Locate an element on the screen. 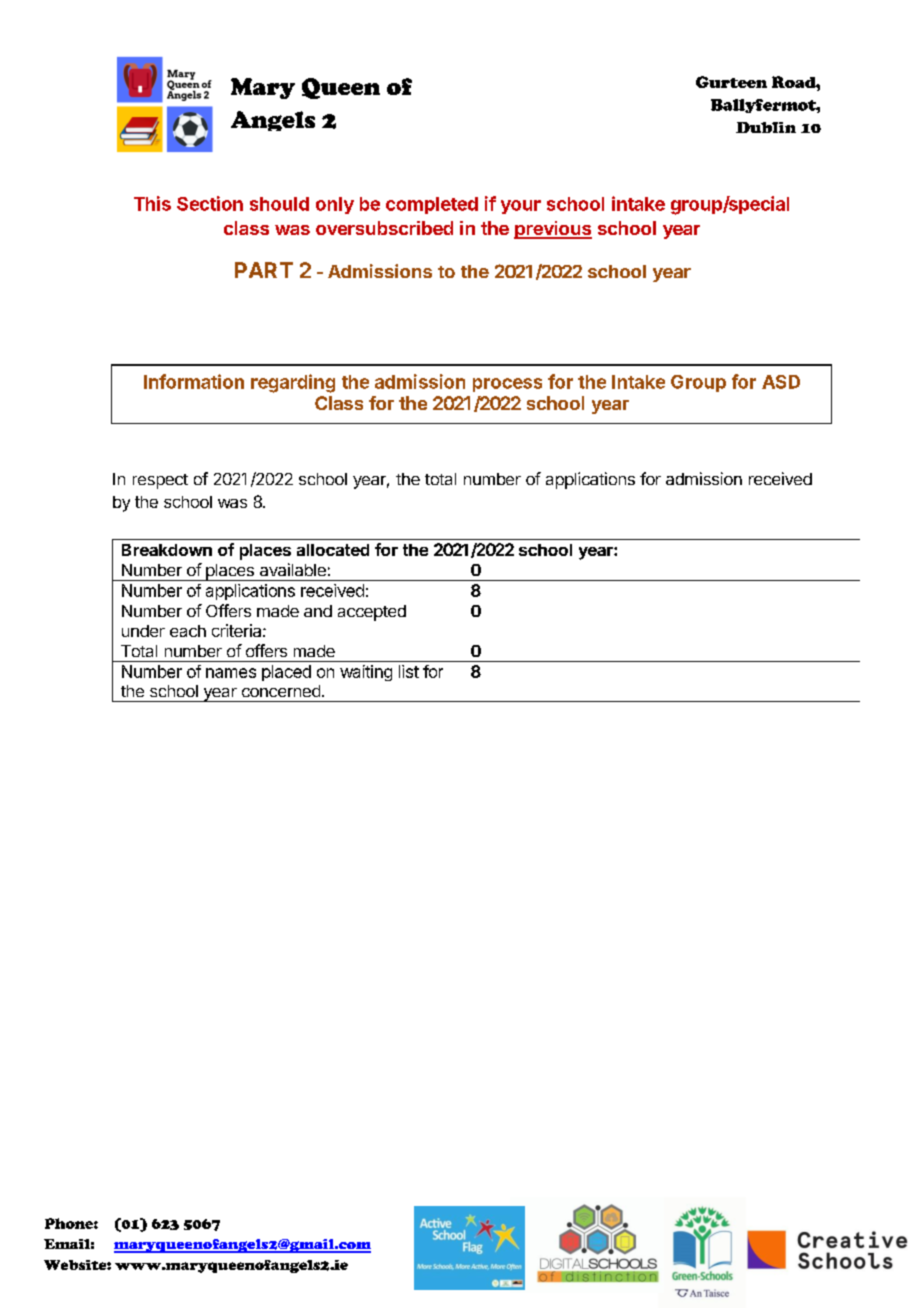  completed is located at coordinates (432, 205).
